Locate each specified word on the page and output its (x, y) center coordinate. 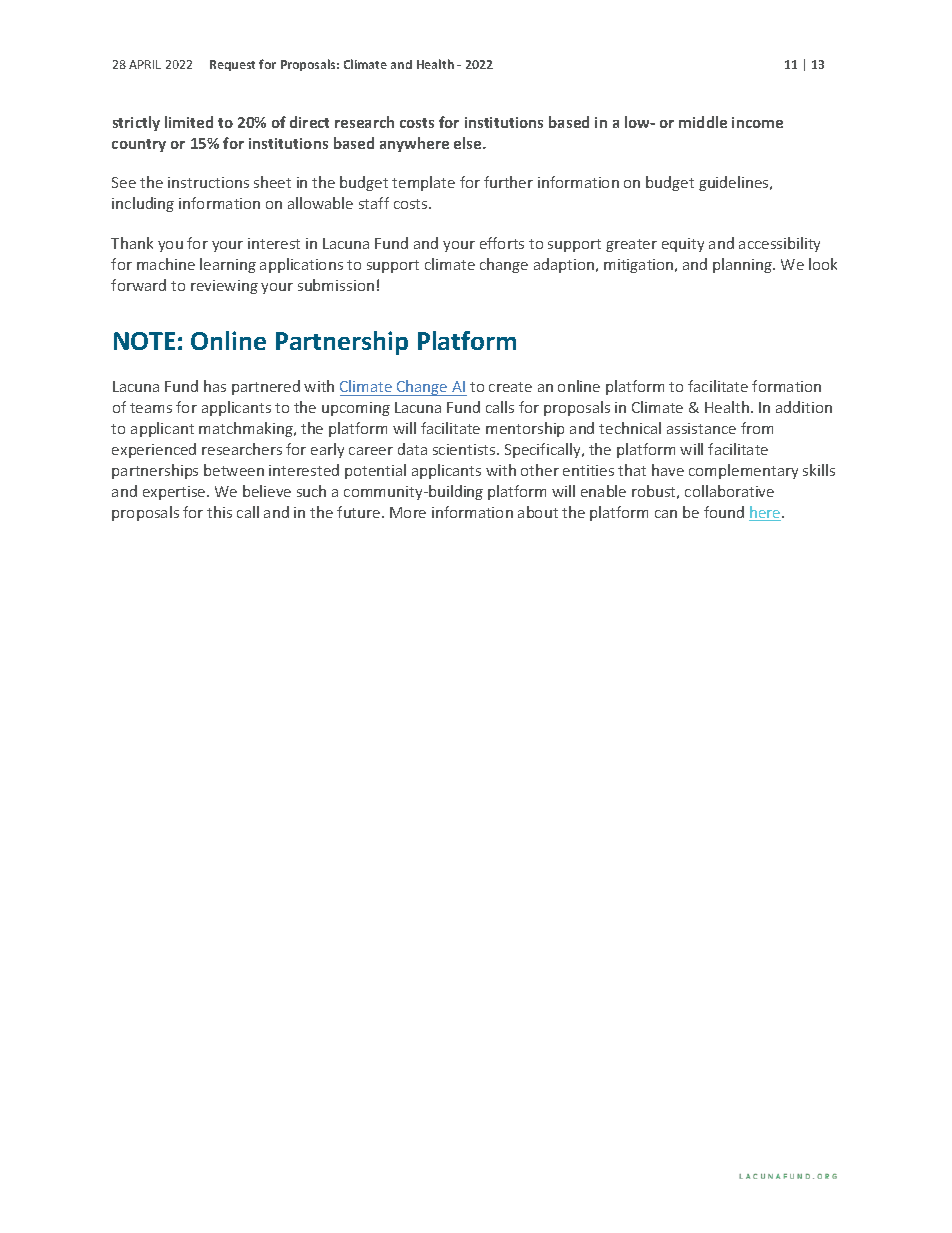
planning (744, 265)
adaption (565, 265)
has (215, 386)
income (757, 122)
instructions (208, 182)
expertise (175, 493)
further (508, 182)
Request (232, 65)
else (469, 143)
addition (804, 407)
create (510, 387)
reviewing (224, 287)
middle (703, 122)
